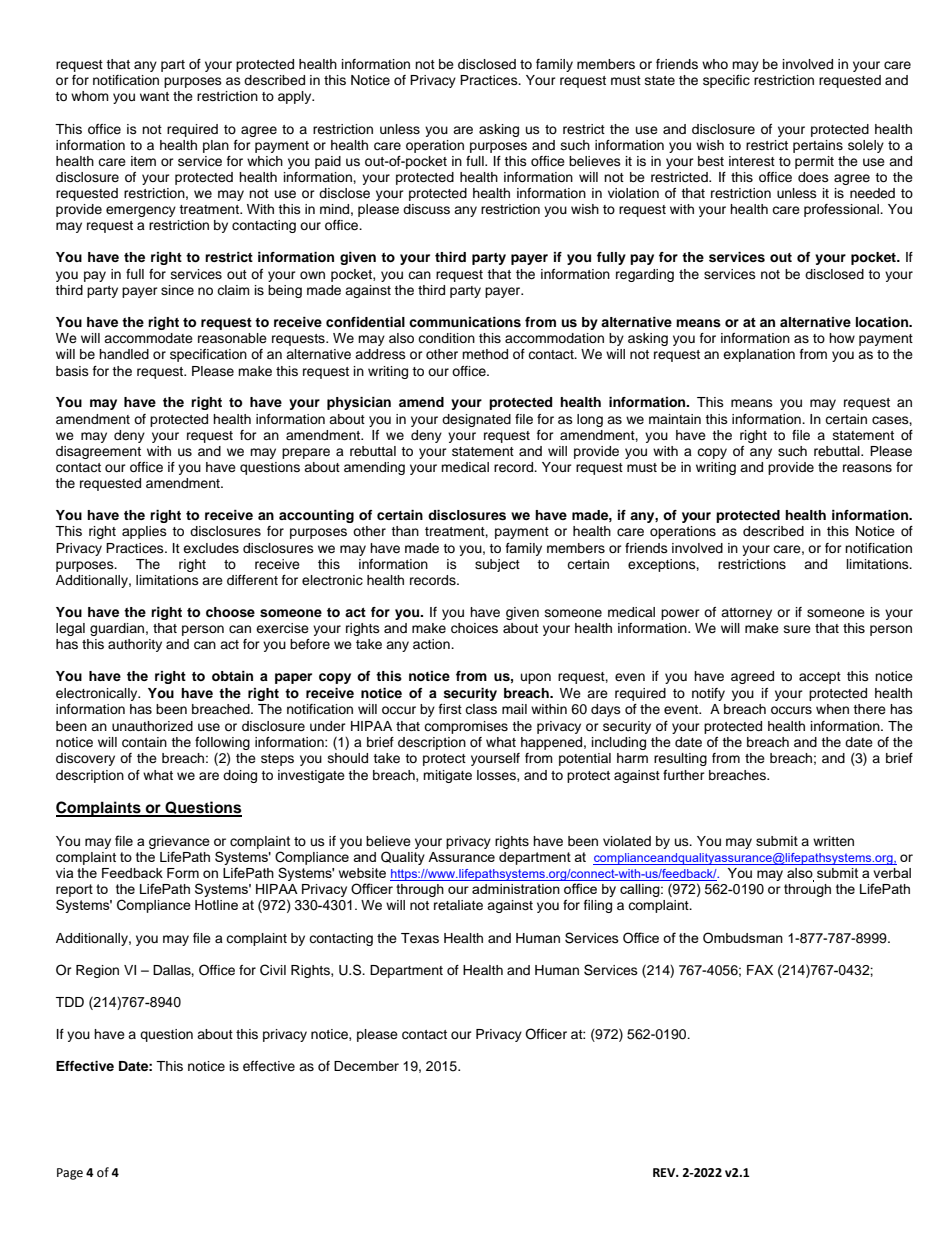 The width and height of the page is (952, 1233). What do you see at coordinates (818, 146) in the page?
I see `pertains` at bounding box center [818, 146].
